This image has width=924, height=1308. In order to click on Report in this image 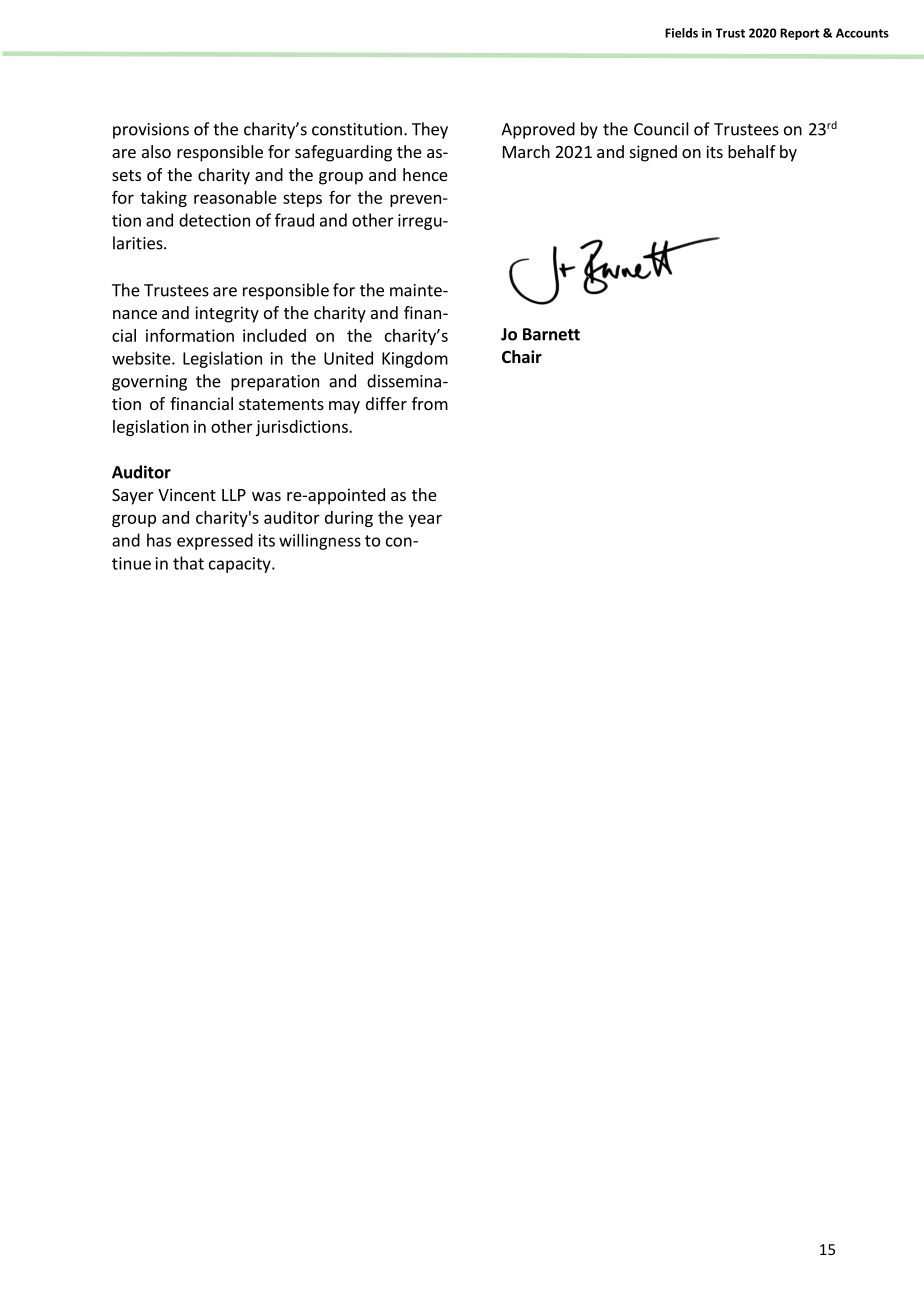, I will do `click(799, 34)`.
